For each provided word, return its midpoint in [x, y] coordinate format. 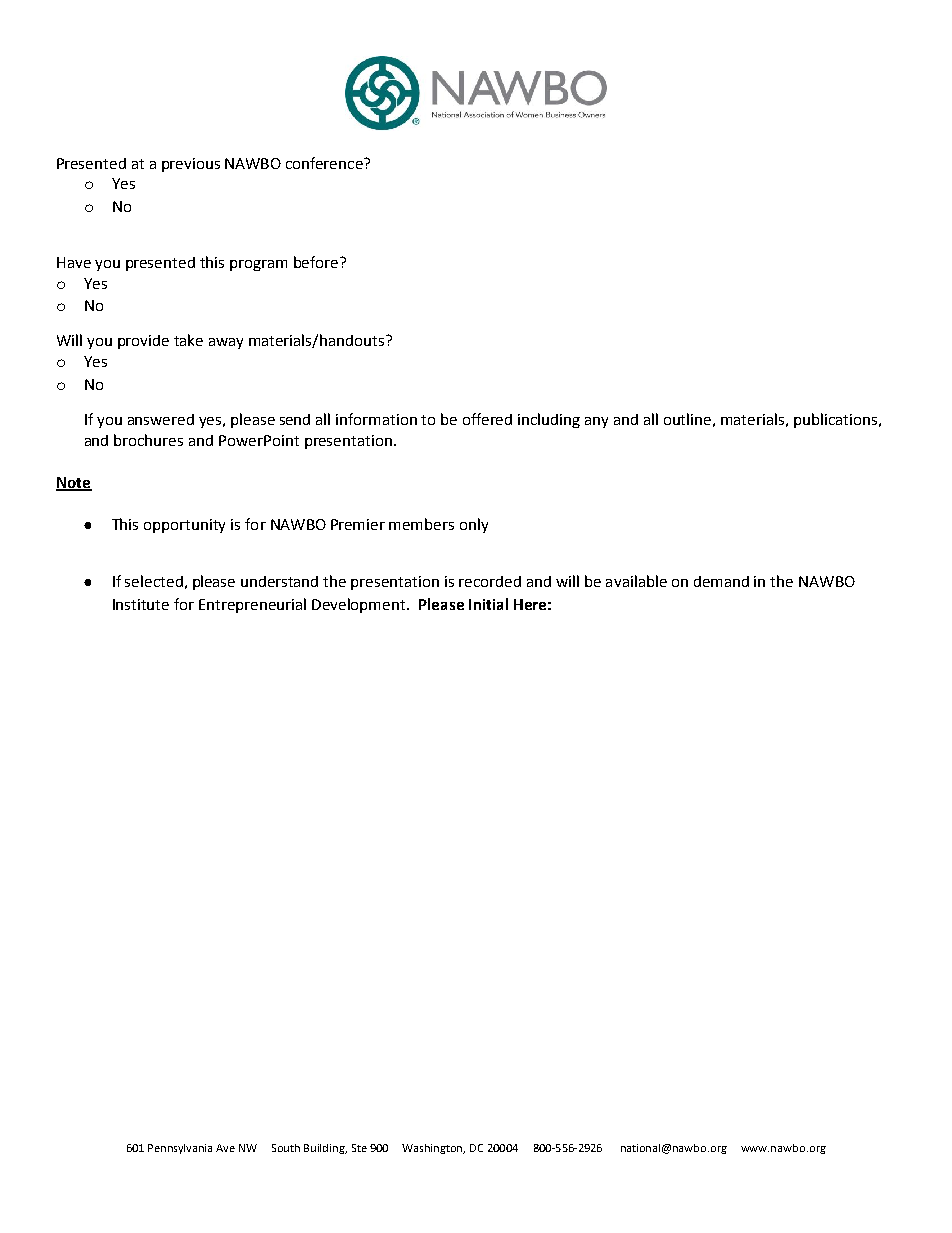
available [636, 581]
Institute [141, 604]
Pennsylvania [180, 1149]
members [421, 524]
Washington [433, 1149]
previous [191, 165]
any [596, 422]
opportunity [184, 526]
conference [325, 163]
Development [360, 605]
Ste [359, 1148]
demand [721, 581]
